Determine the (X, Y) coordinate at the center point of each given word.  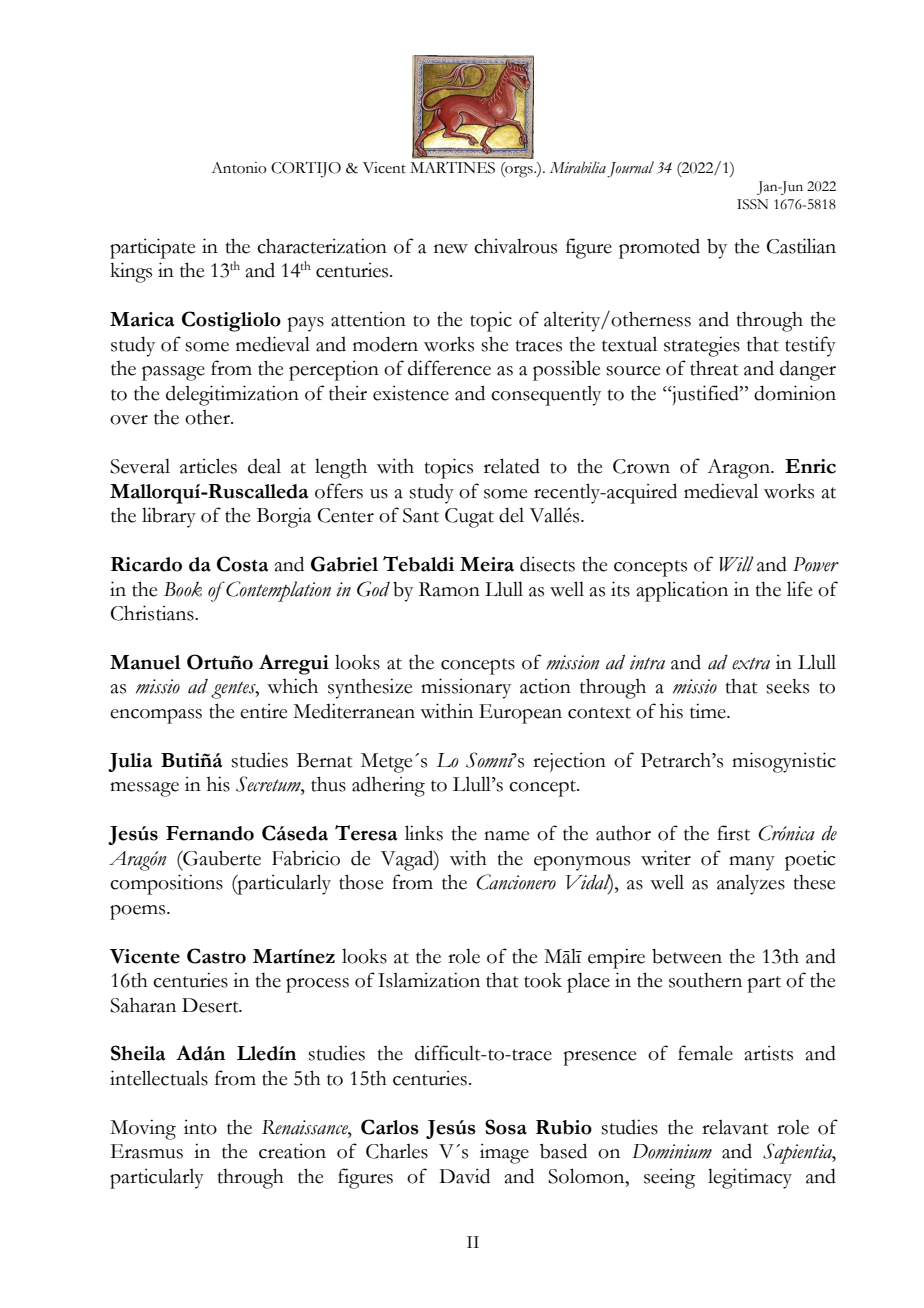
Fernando (210, 833)
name (507, 836)
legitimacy (750, 1178)
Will (736, 564)
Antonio (239, 168)
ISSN (752, 204)
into (200, 1127)
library (169, 517)
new (451, 249)
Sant (421, 515)
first (733, 833)
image (504, 1153)
